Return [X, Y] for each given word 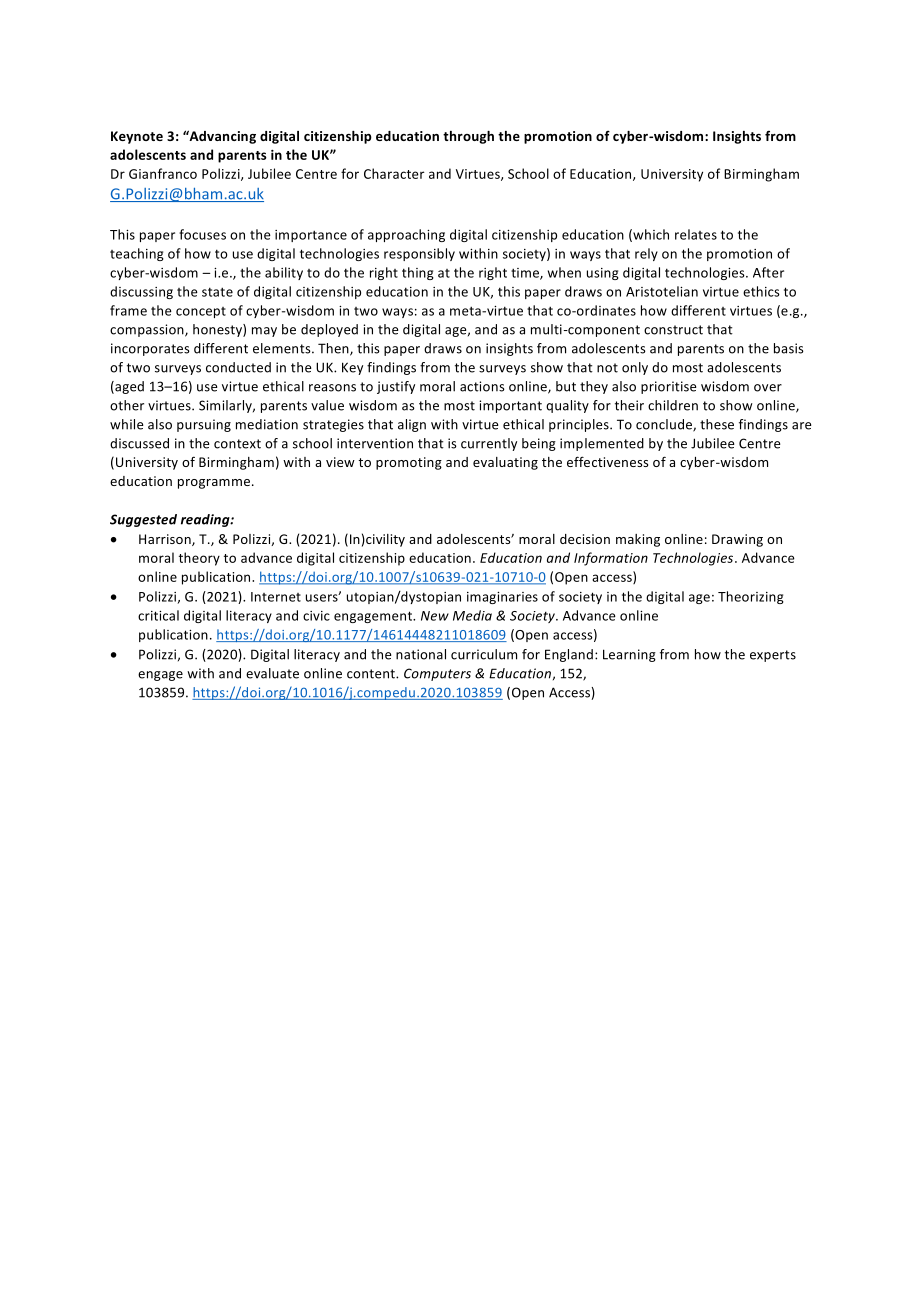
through [468, 137]
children [673, 405]
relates [696, 234]
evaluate [272, 673]
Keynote [137, 137]
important [510, 406]
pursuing [204, 425]
